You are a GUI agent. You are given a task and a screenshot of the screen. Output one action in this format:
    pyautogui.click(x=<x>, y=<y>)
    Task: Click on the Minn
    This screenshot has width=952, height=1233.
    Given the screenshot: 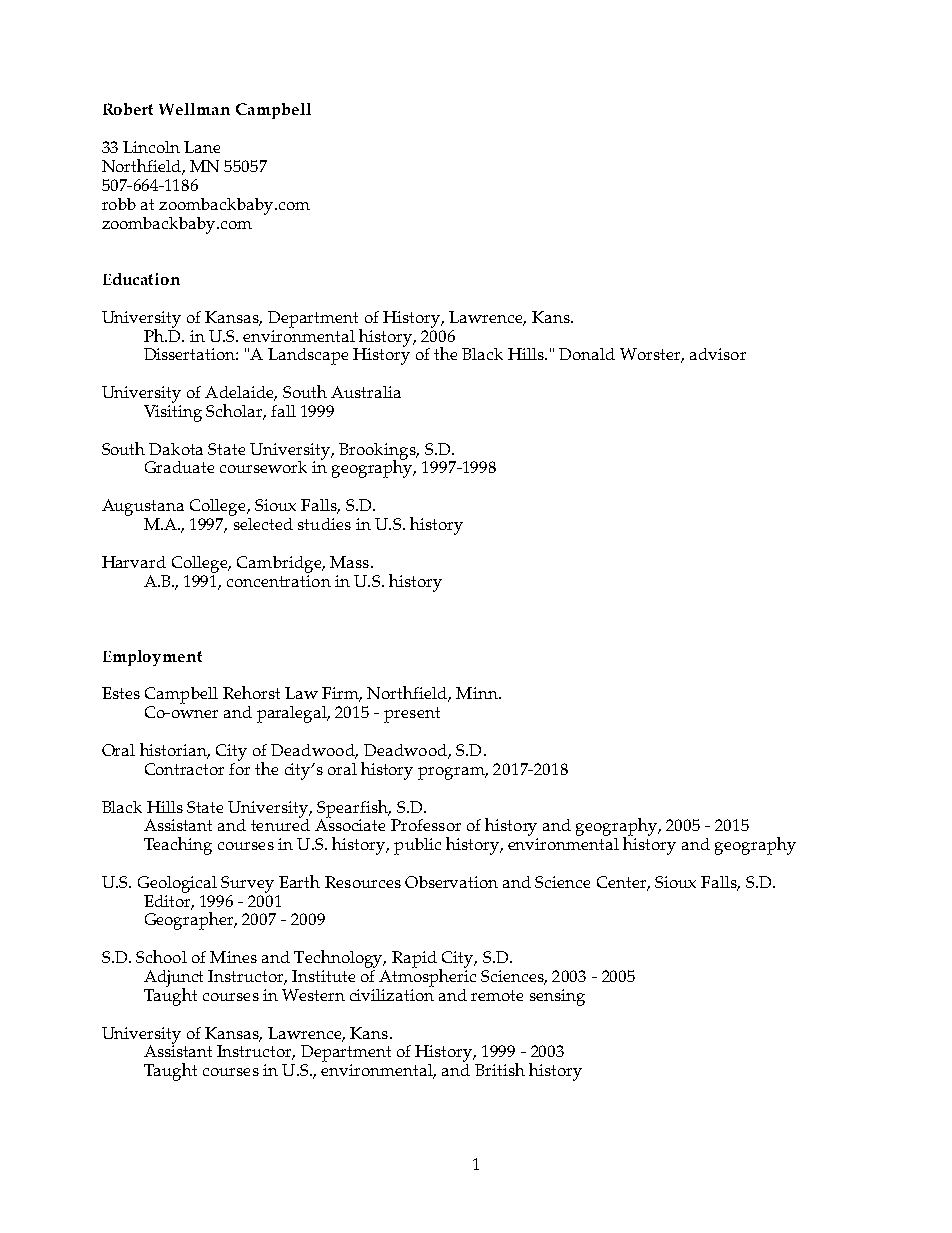 What is the action you would take?
    pyautogui.click(x=478, y=693)
